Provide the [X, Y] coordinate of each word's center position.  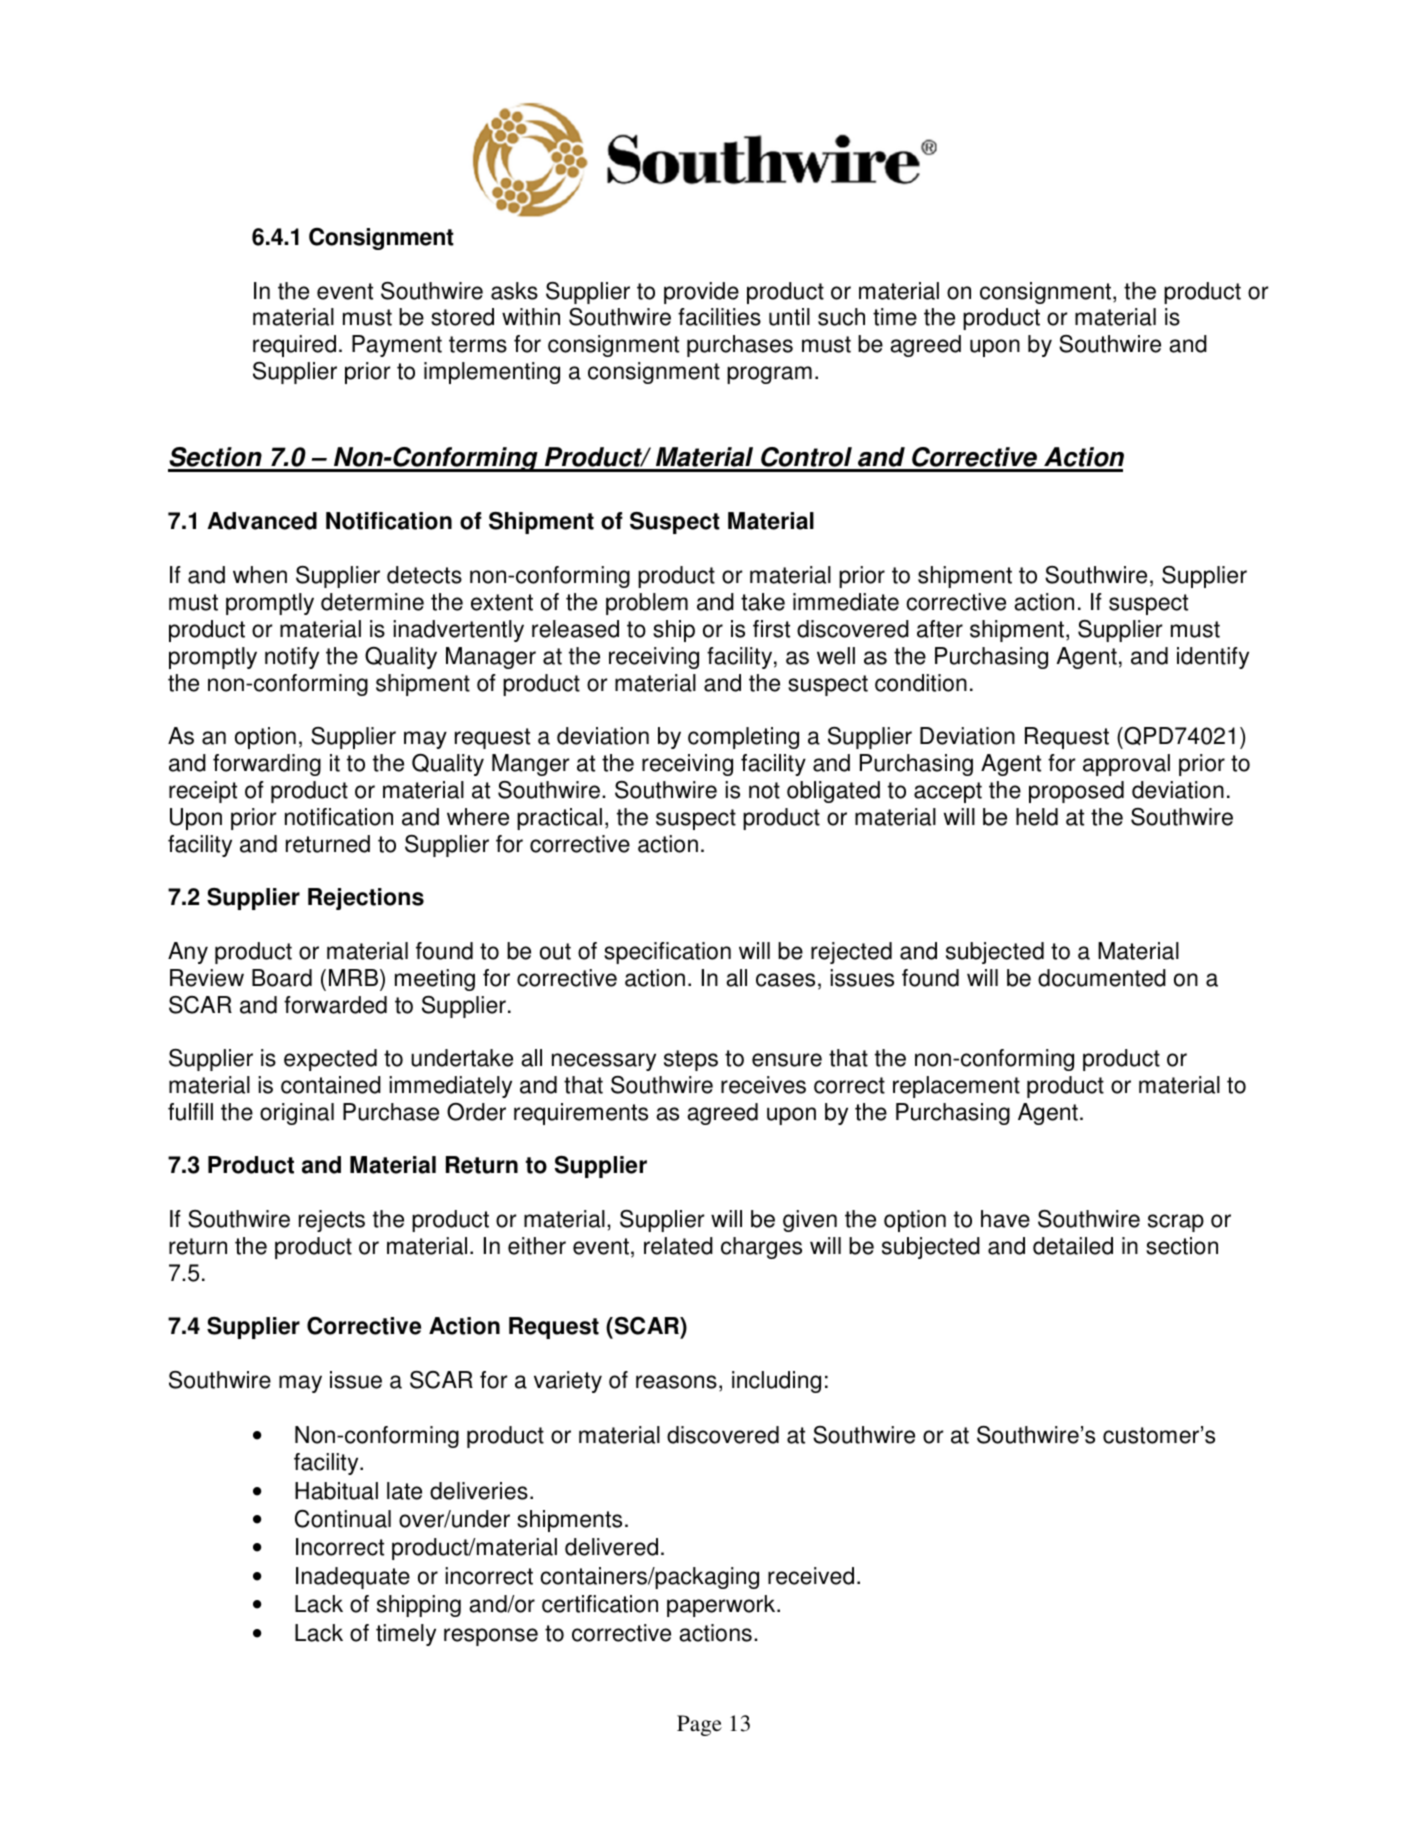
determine [372, 602]
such [841, 317]
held [1037, 817]
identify [1213, 658]
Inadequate [353, 1578]
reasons [676, 1382]
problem [647, 604]
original [297, 1114]
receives [763, 1085]
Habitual [336, 1491]
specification [667, 953]
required [294, 346]
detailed [1073, 1246]
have [1005, 1219]
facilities [719, 317]
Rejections [366, 899]
